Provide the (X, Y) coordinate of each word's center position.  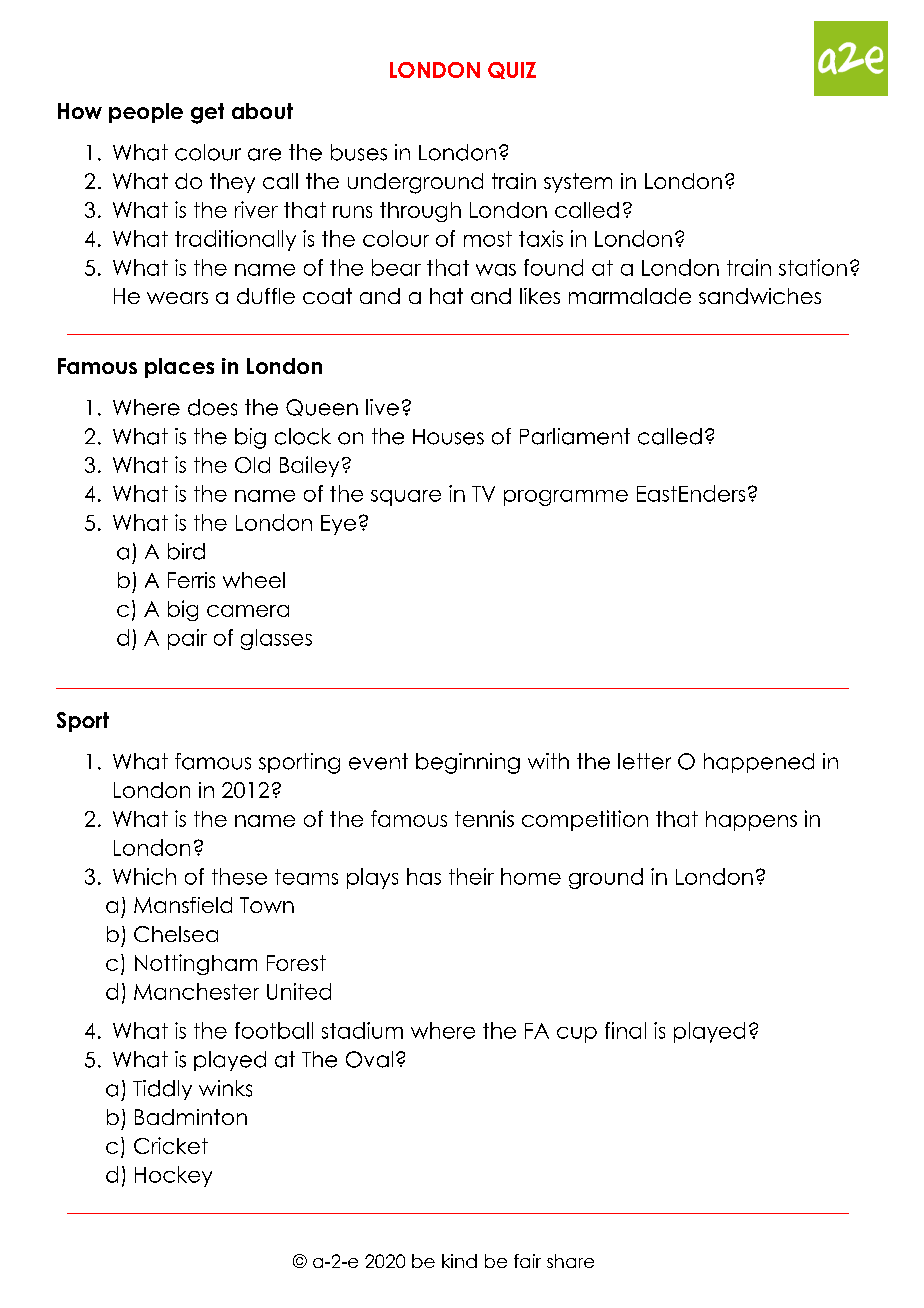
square (406, 498)
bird (186, 551)
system (578, 183)
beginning (468, 763)
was (496, 270)
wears (177, 298)
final (625, 1030)
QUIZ (512, 70)
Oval (369, 1059)
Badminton (191, 1117)
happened (759, 763)
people (146, 113)
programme (566, 498)
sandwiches (760, 296)
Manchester (196, 991)
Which (144, 876)
